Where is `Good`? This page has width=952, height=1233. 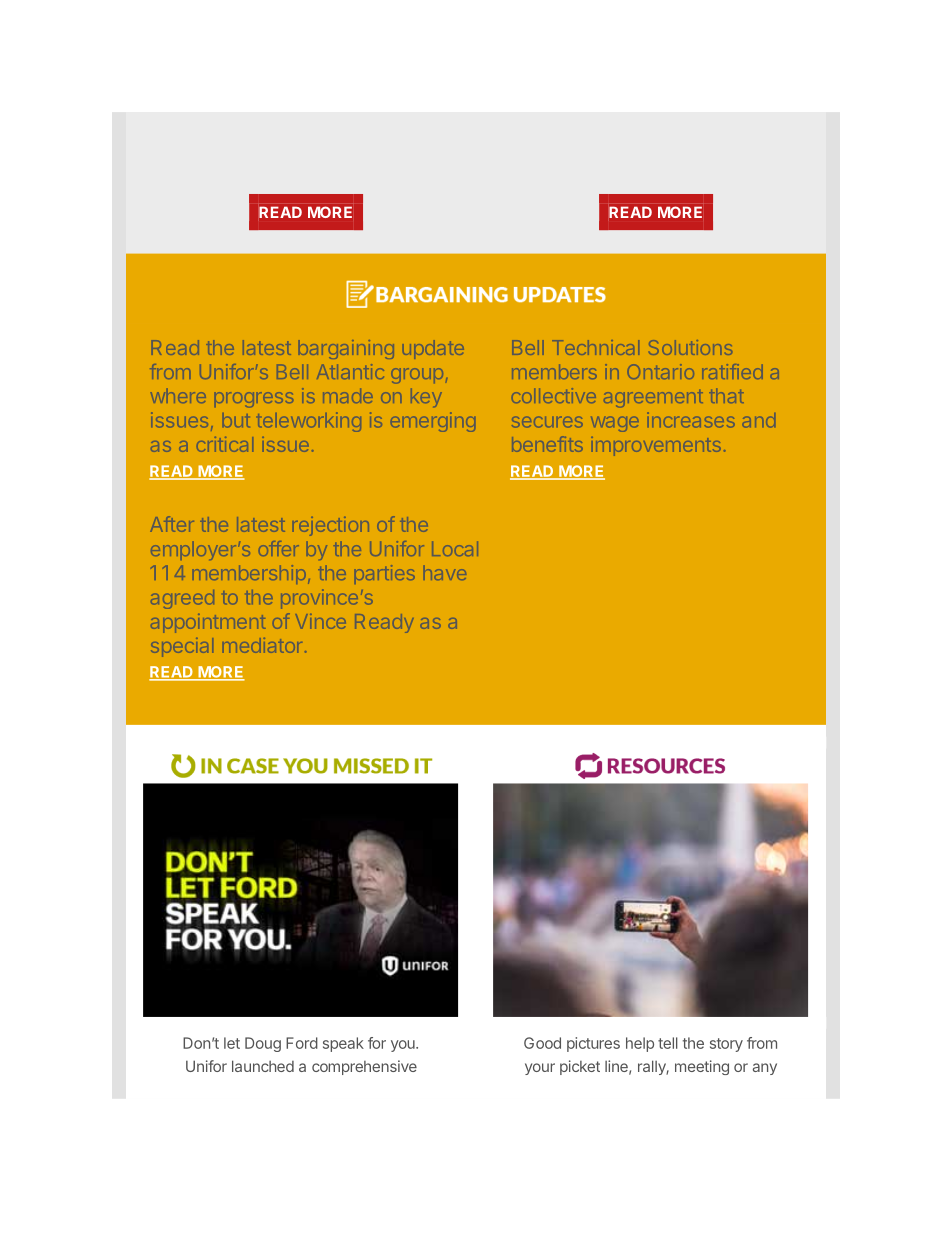
Good is located at coordinates (542, 1043).
